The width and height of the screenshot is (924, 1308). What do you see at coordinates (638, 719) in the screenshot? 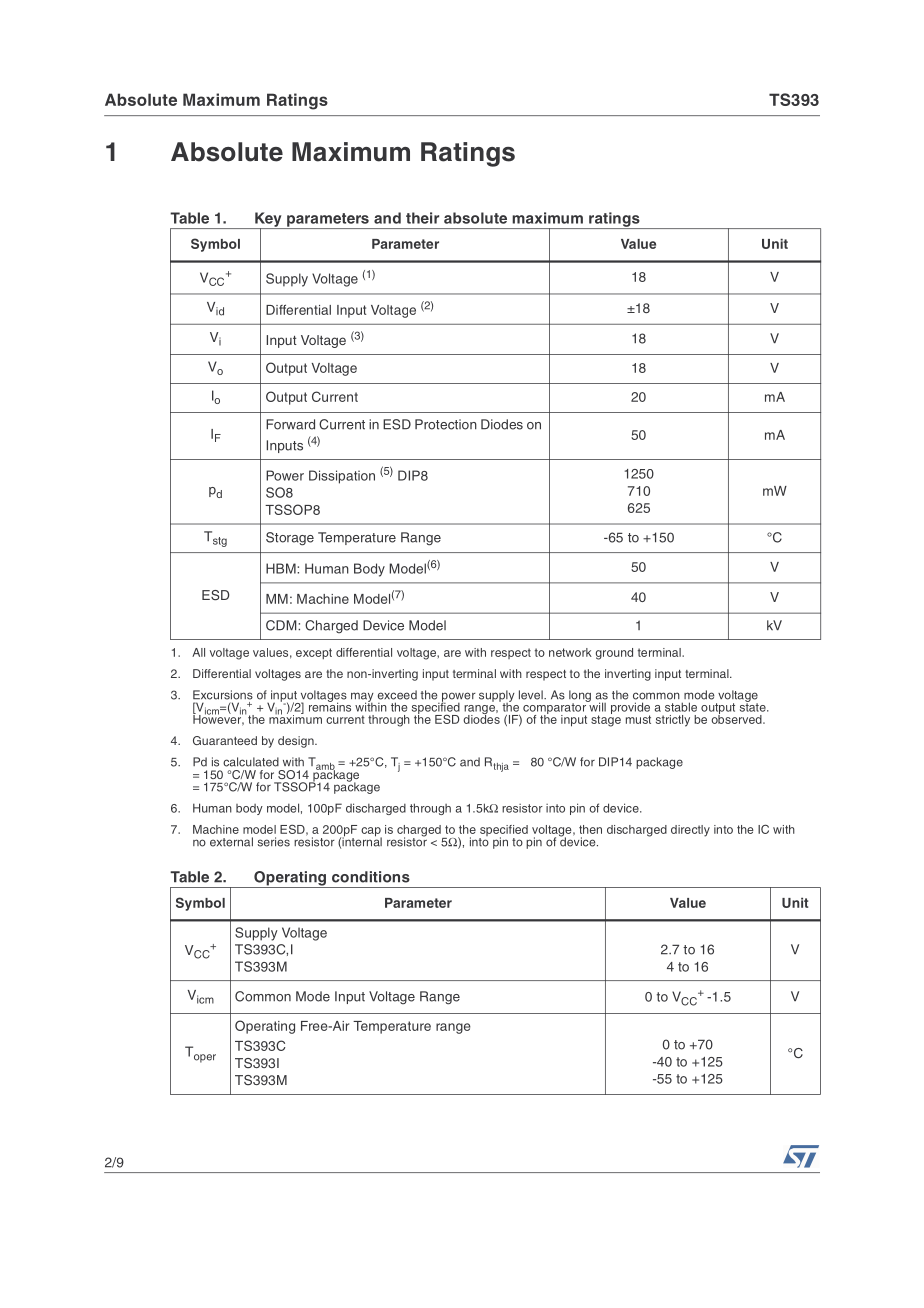
I see `must` at bounding box center [638, 719].
